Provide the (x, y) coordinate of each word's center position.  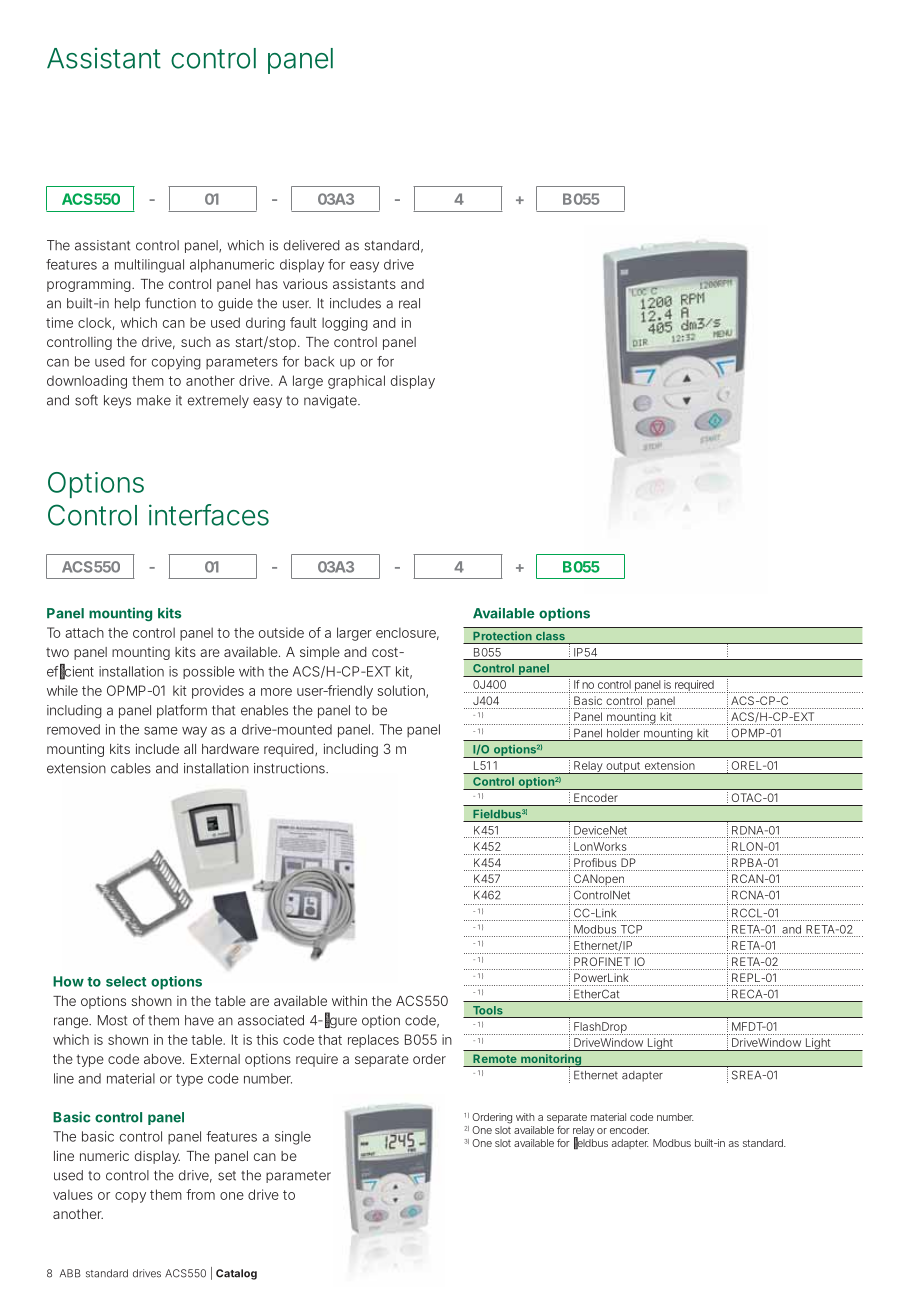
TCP (631, 929)
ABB (70, 1273)
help (127, 304)
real (409, 303)
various (305, 283)
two (57, 652)
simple (320, 653)
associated (271, 1020)
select (126, 981)
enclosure (406, 632)
